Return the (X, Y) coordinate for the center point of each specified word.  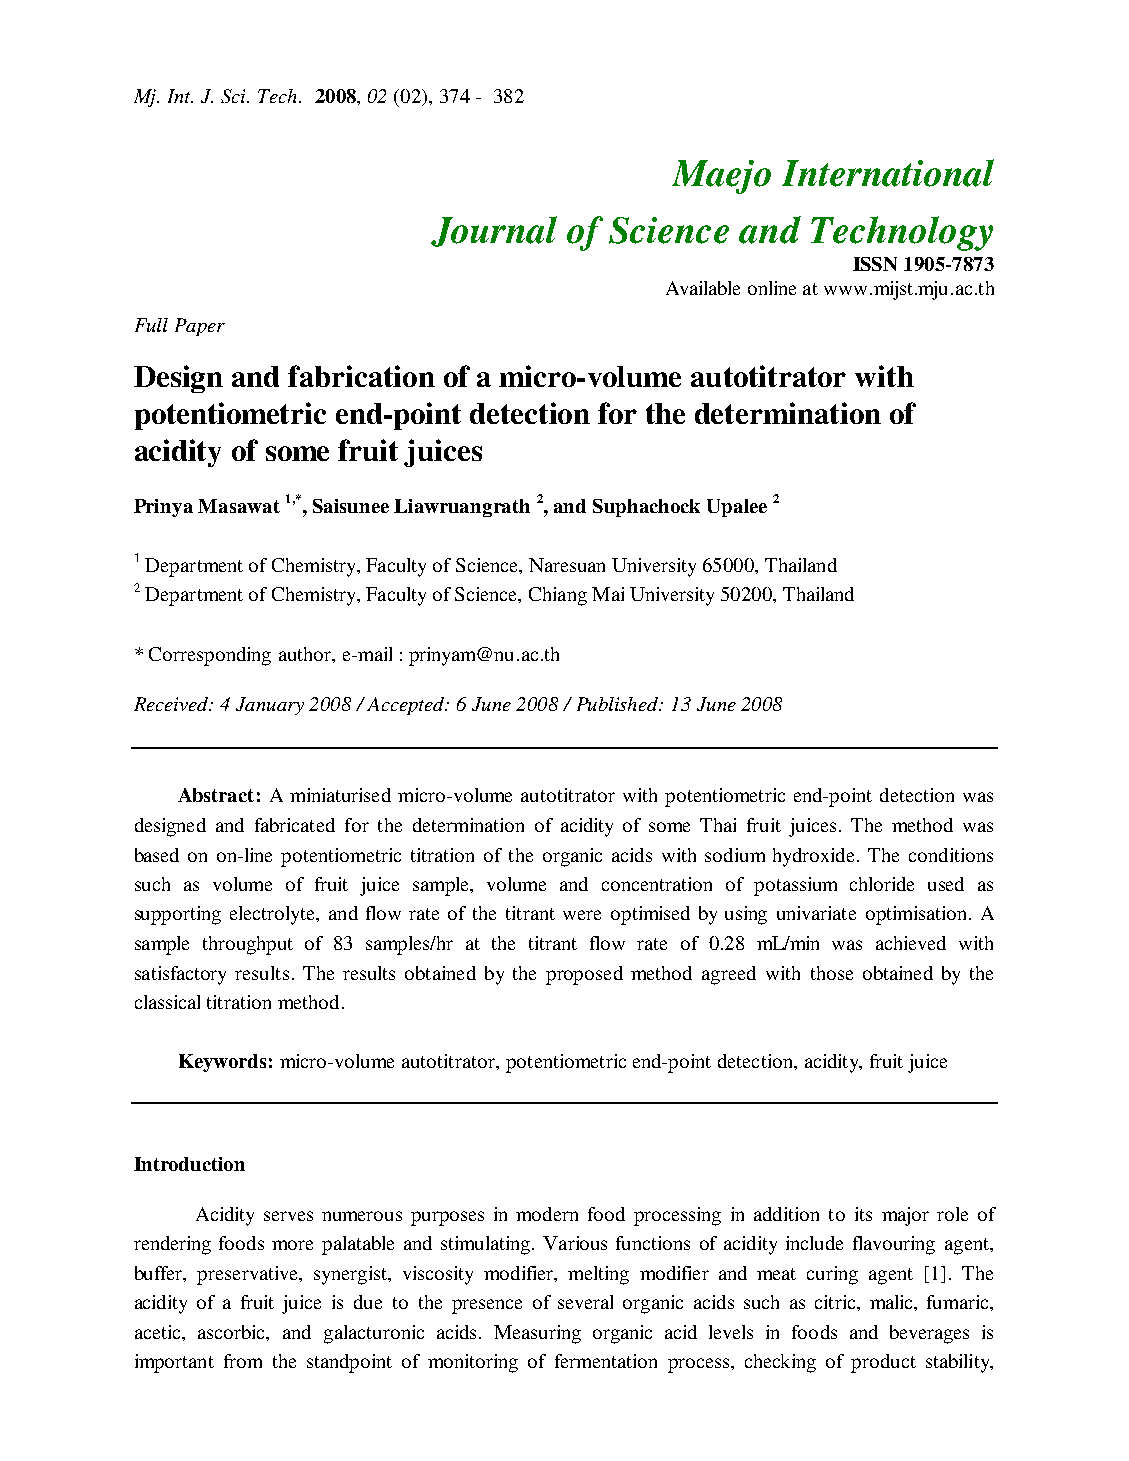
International (888, 173)
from (243, 1361)
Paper (200, 327)
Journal (494, 231)
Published (619, 704)
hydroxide (815, 857)
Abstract (216, 795)
